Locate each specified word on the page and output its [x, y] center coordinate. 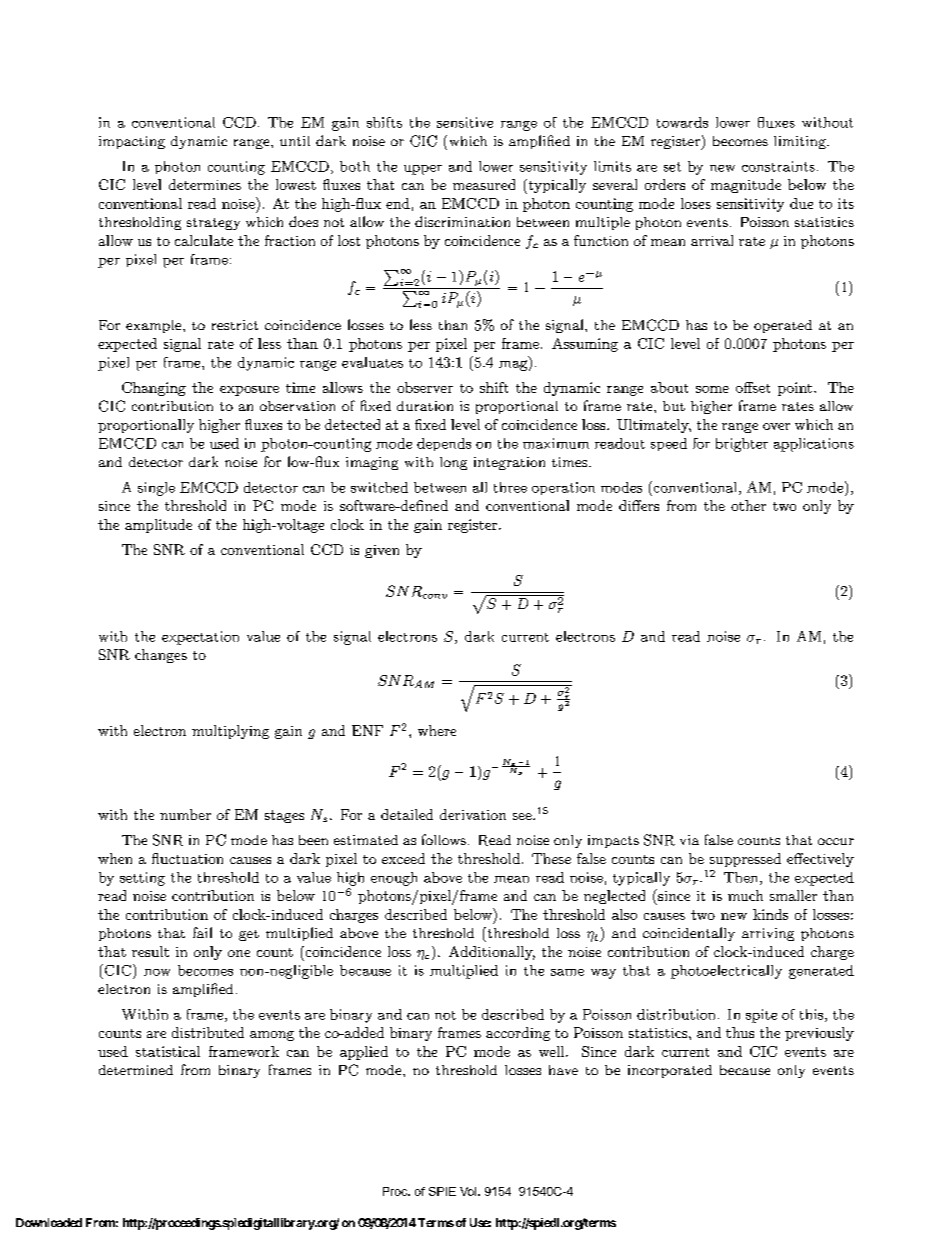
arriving [768, 934]
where [437, 730]
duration [425, 406]
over [776, 426]
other [748, 505]
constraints [778, 166]
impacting [132, 142]
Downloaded [49, 1222]
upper [423, 170]
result [150, 951]
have [563, 1070]
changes [161, 656]
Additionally [492, 953]
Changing [154, 389]
